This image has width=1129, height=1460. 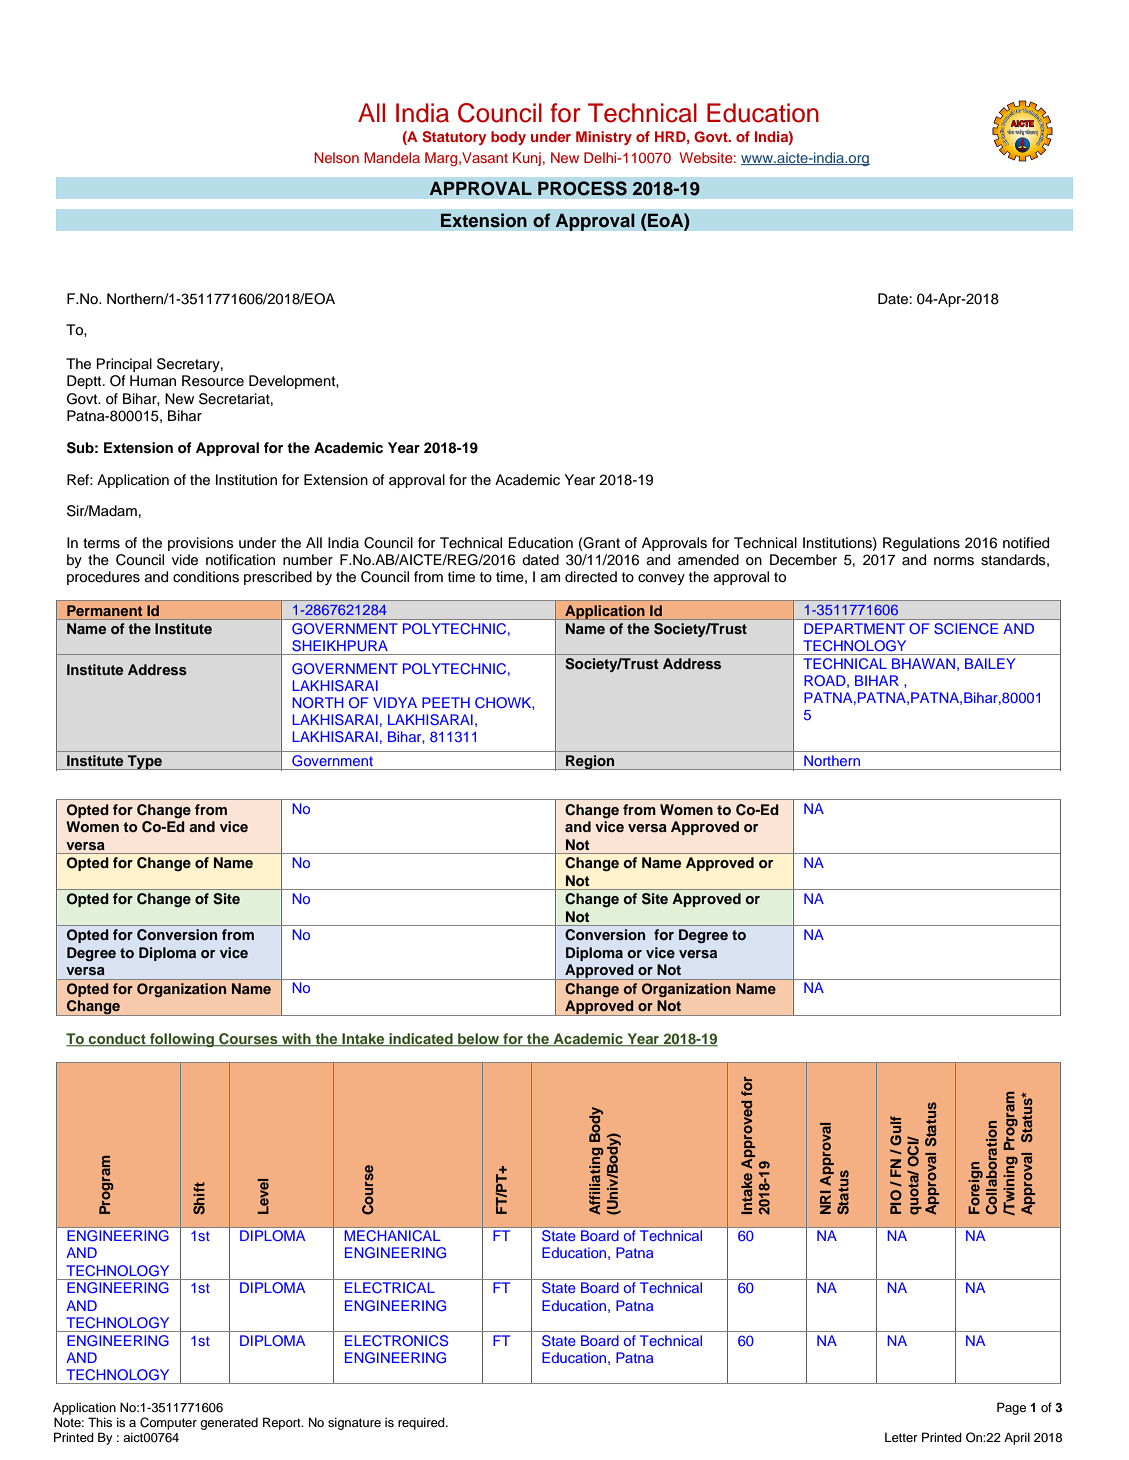 I want to click on Region, so click(x=590, y=762).
